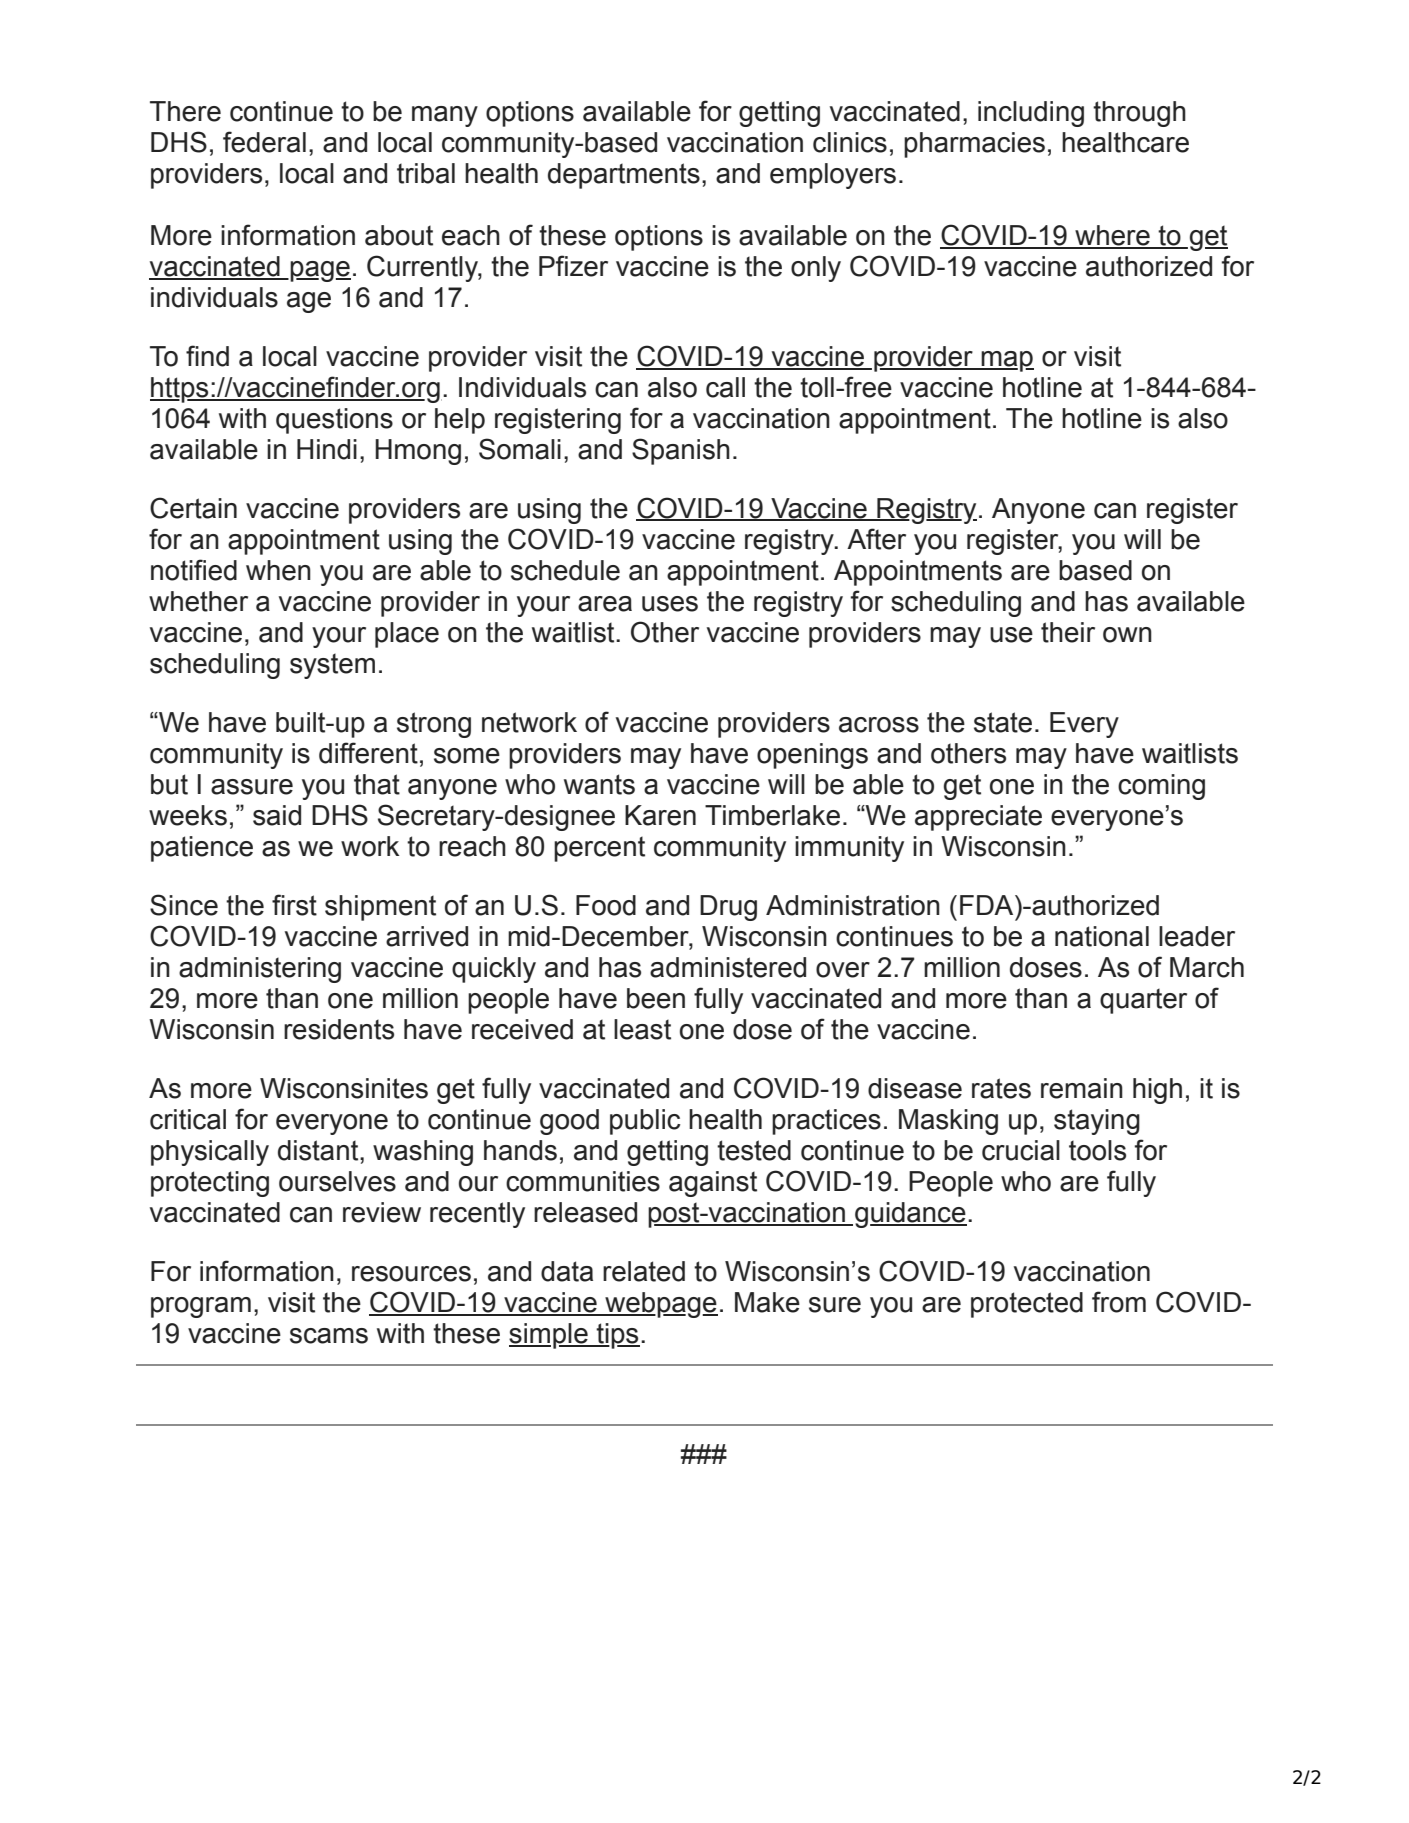  I want to click on federal, so click(264, 142).
